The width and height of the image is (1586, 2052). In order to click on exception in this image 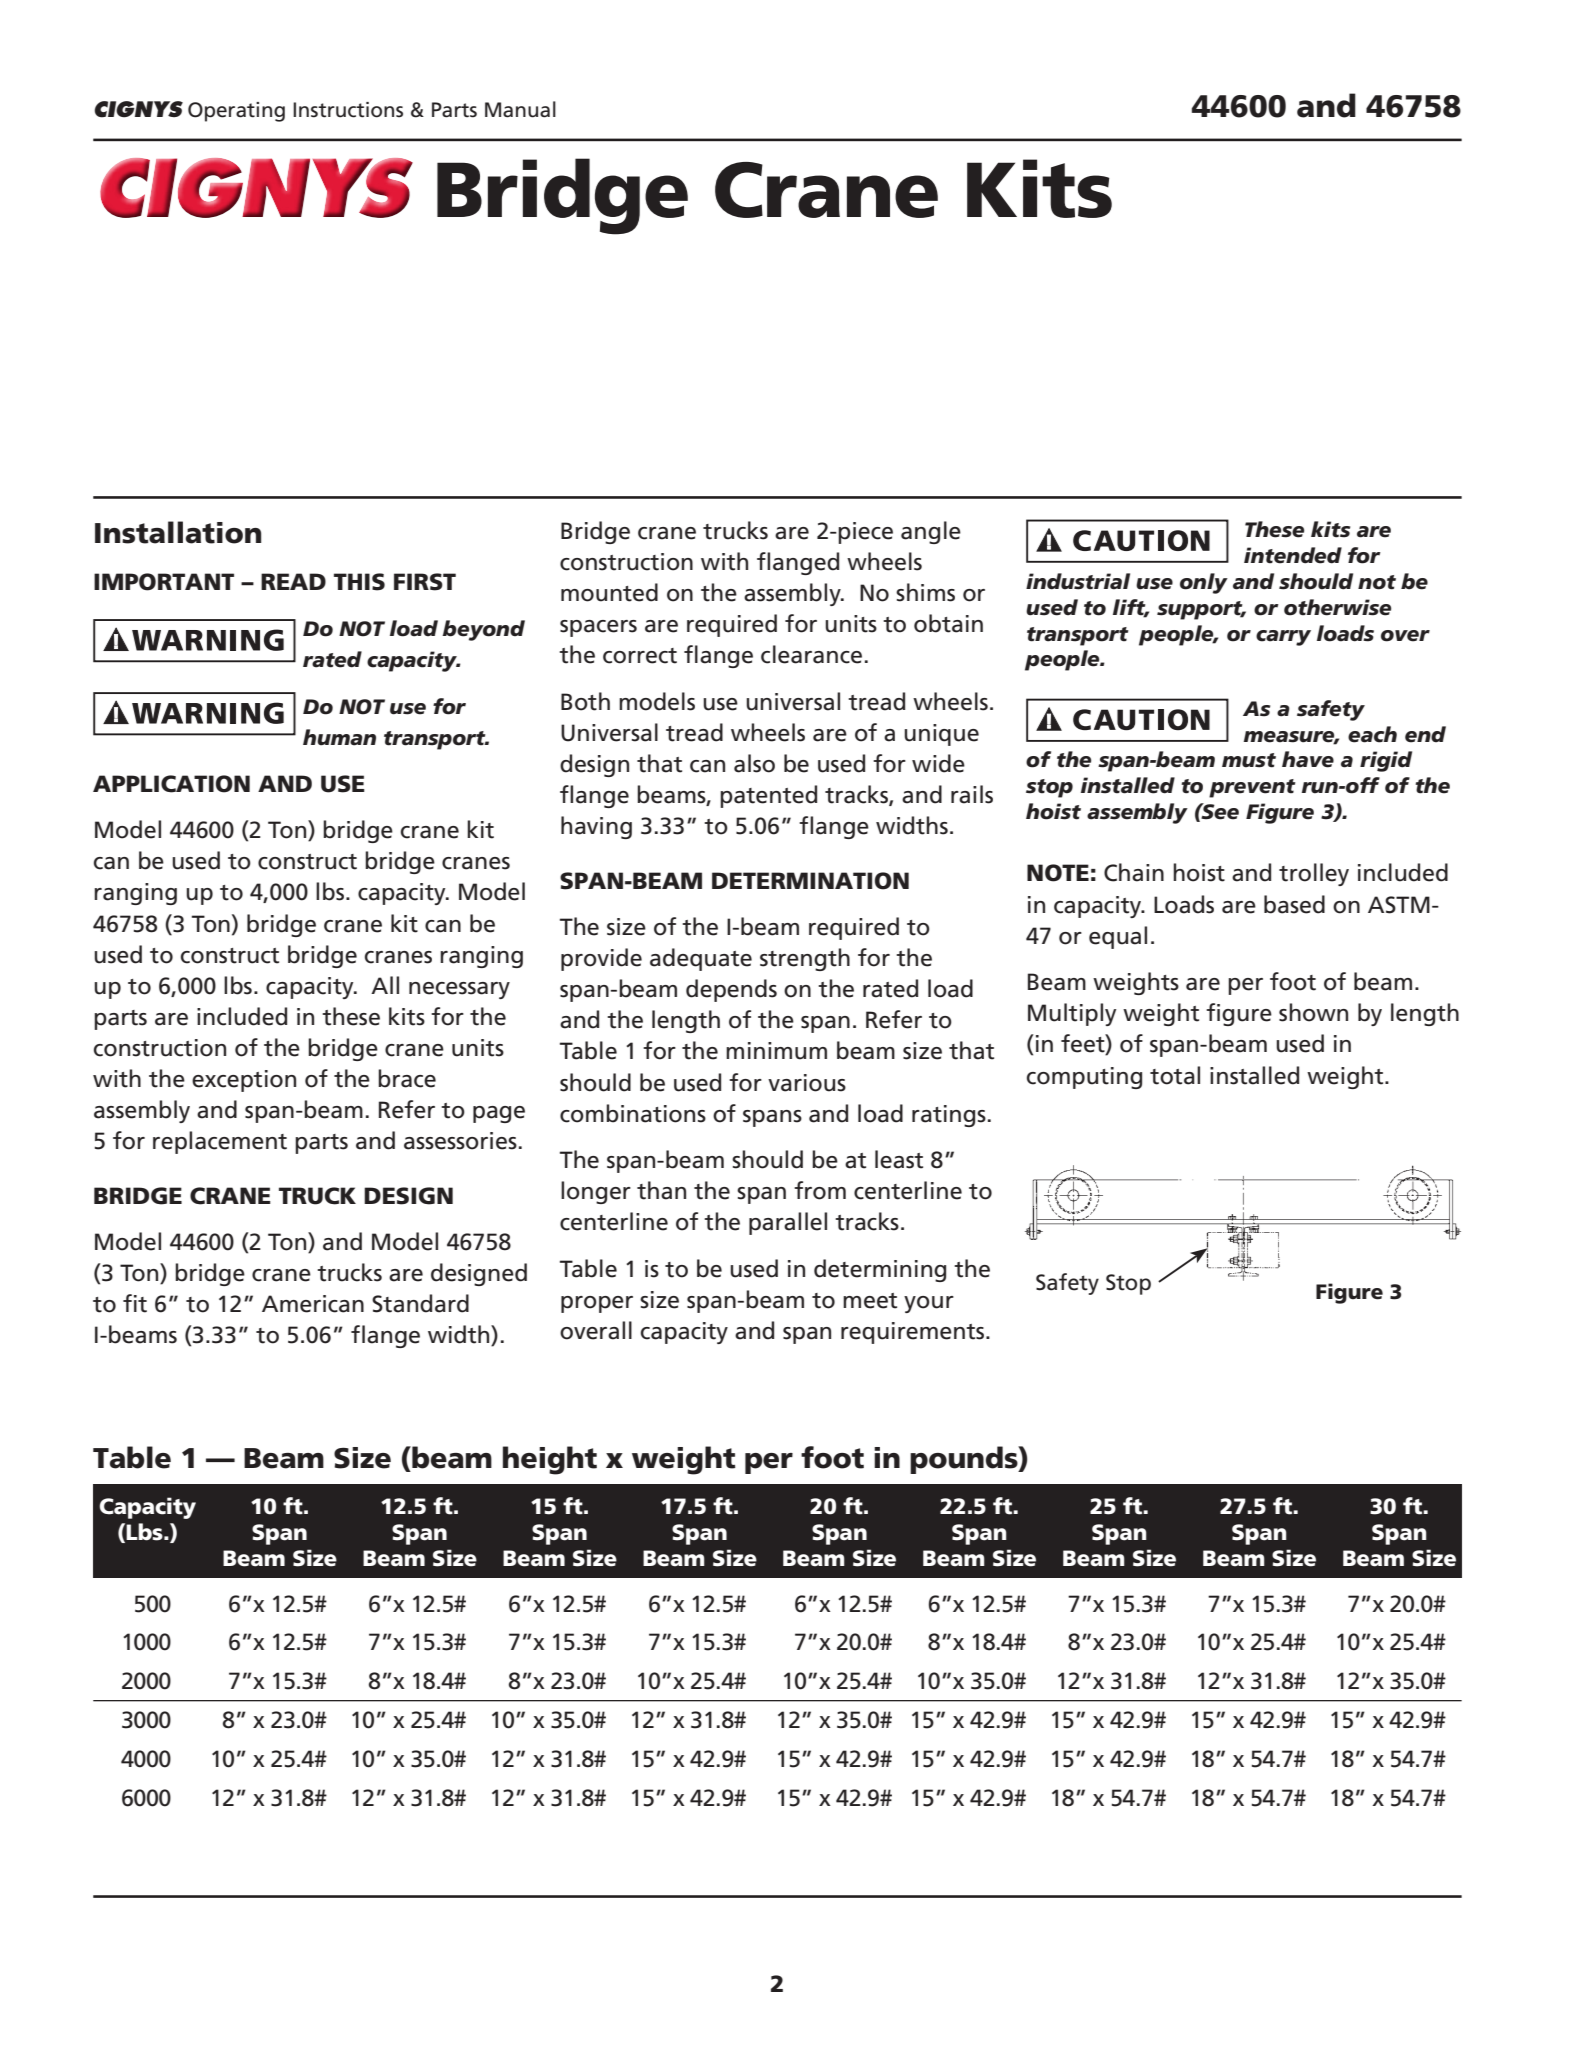, I will do `click(244, 1081)`.
